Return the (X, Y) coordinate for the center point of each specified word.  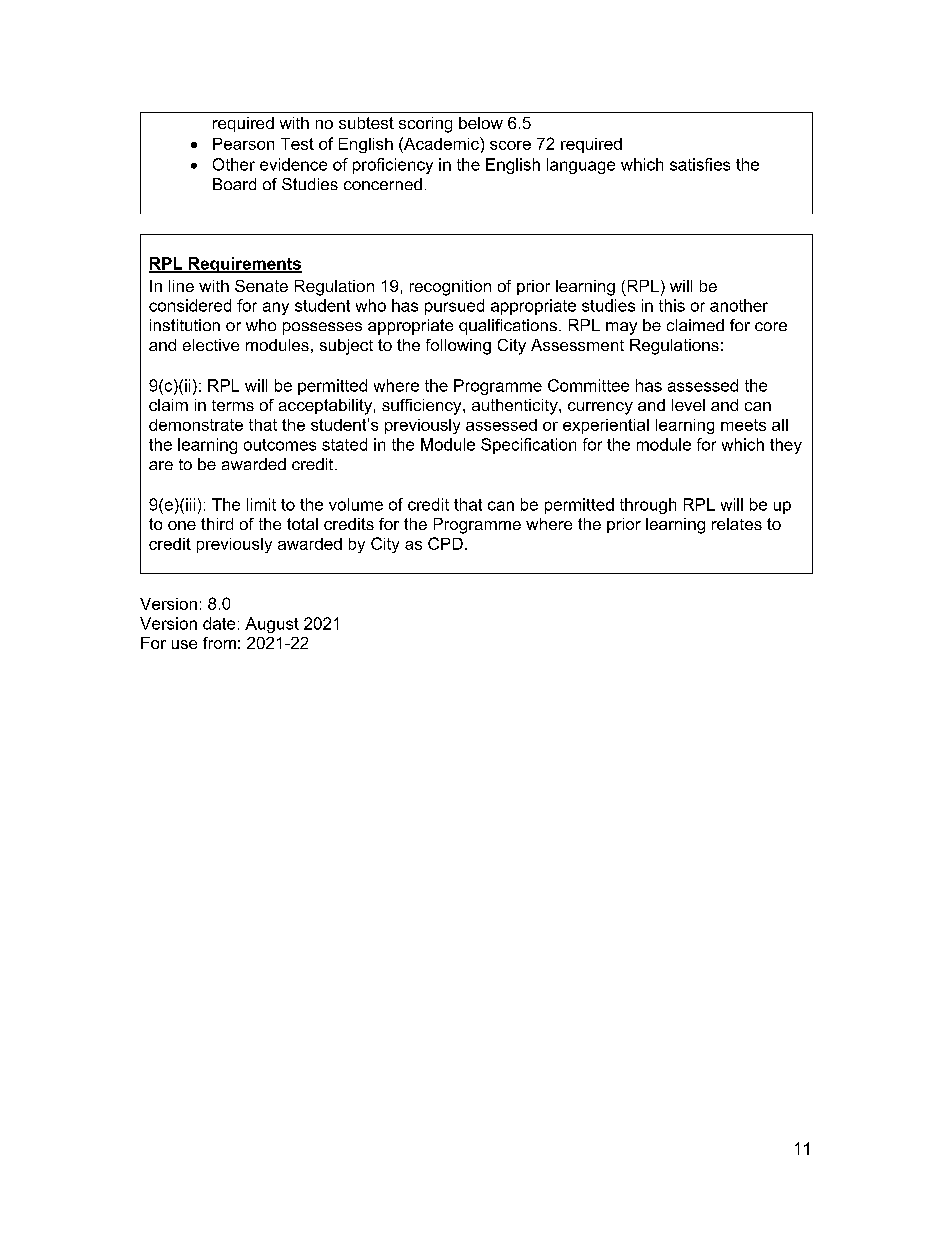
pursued (454, 307)
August (272, 625)
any (276, 308)
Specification (528, 446)
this (672, 305)
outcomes (280, 445)
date (219, 623)
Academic (441, 143)
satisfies (700, 164)
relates (737, 524)
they (786, 446)
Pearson (243, 144)
